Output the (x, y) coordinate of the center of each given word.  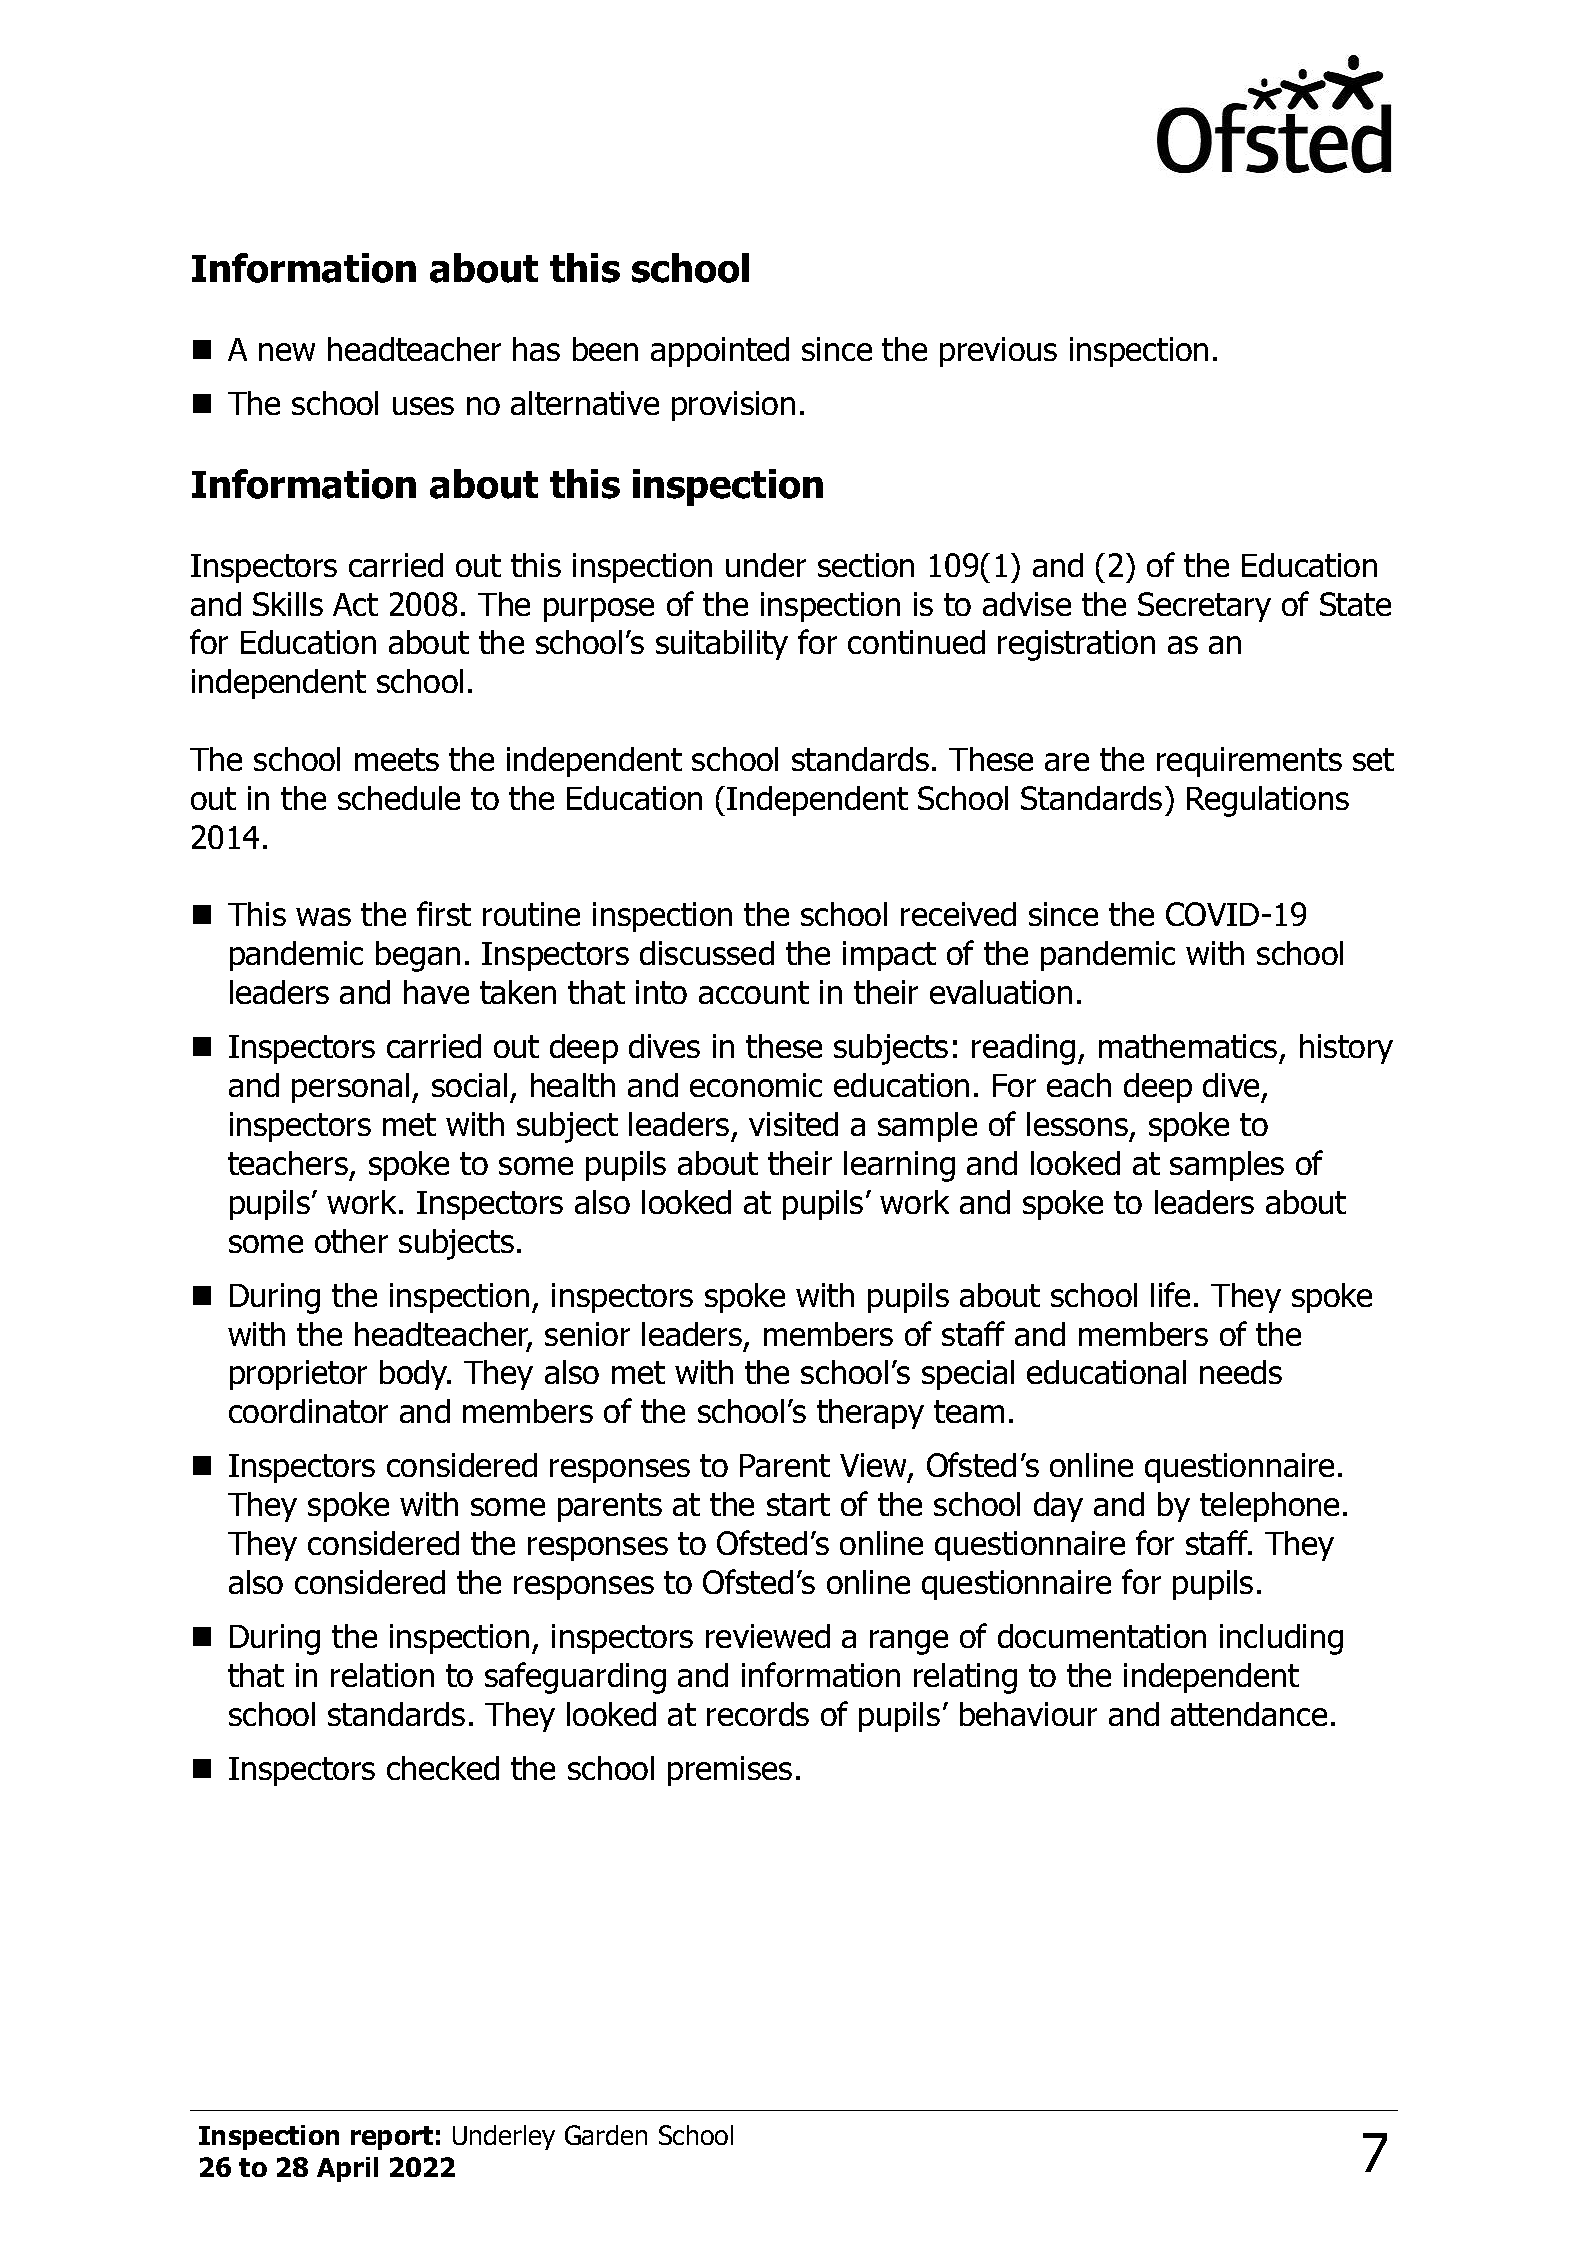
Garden (606, 2135)
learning (899, 1166)
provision (733, 406)
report (392, 2138)
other (351, 1241)
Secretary (1204, 607)
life (1170, 1294)
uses (423, 406)
